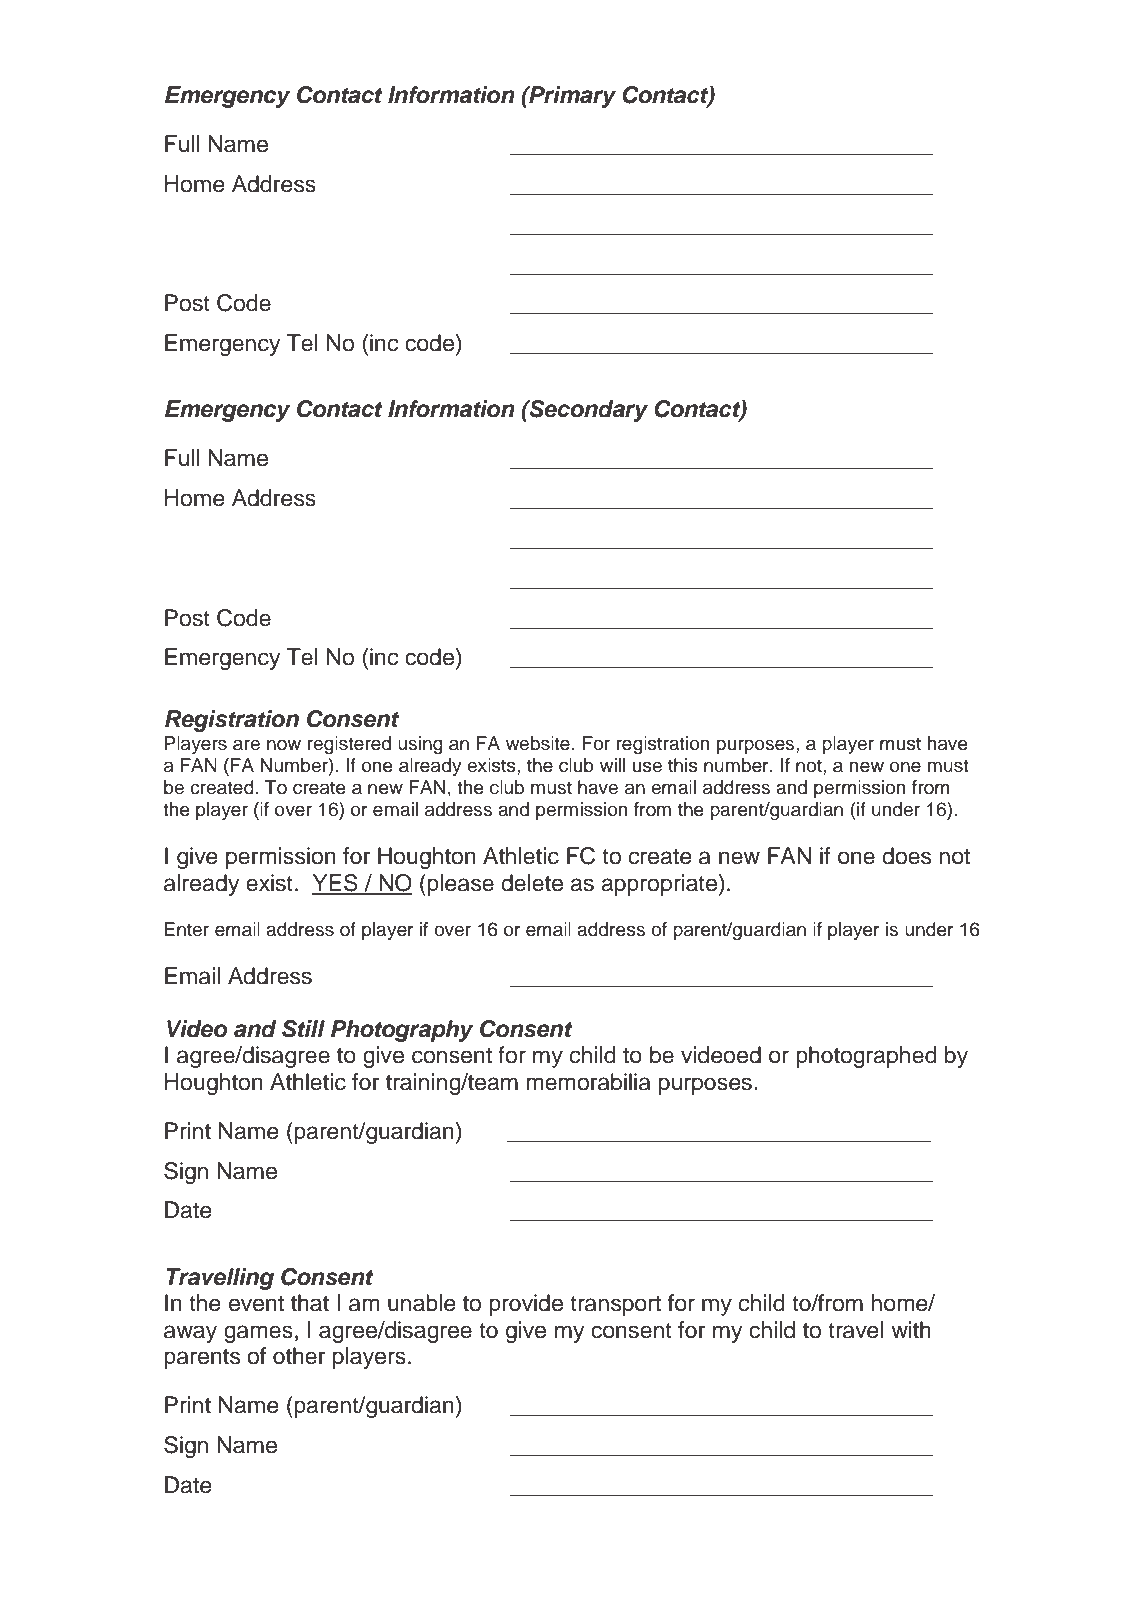 This document has width=1145, height=1620. What do you see at coordinates (526, 1305) in the document?
I see `provide` at bounding box center [526, 1305].
